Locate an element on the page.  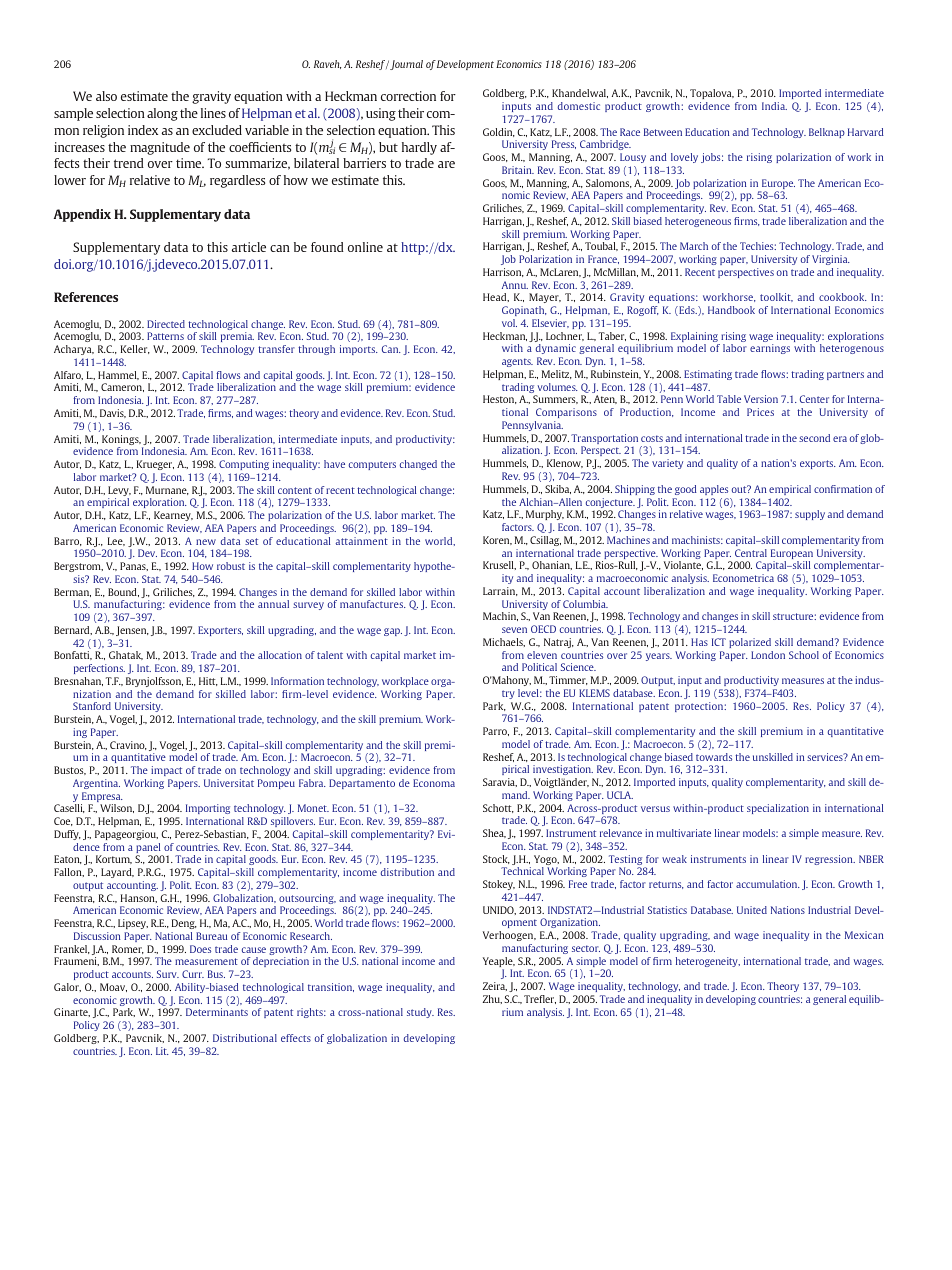
India is located at coordinates (774, 106).
